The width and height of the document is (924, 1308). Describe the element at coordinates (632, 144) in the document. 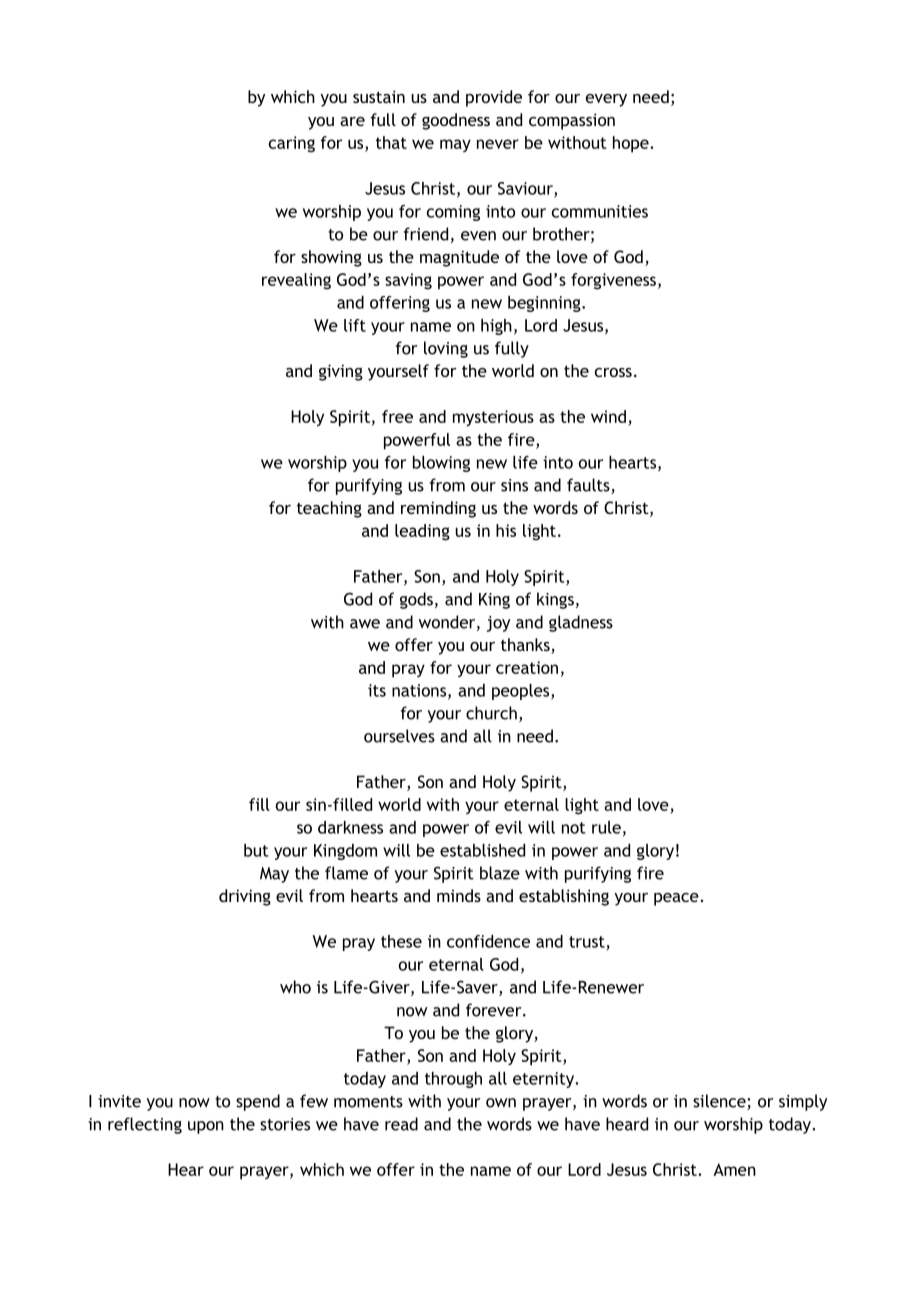

I see `hope` at that location.
